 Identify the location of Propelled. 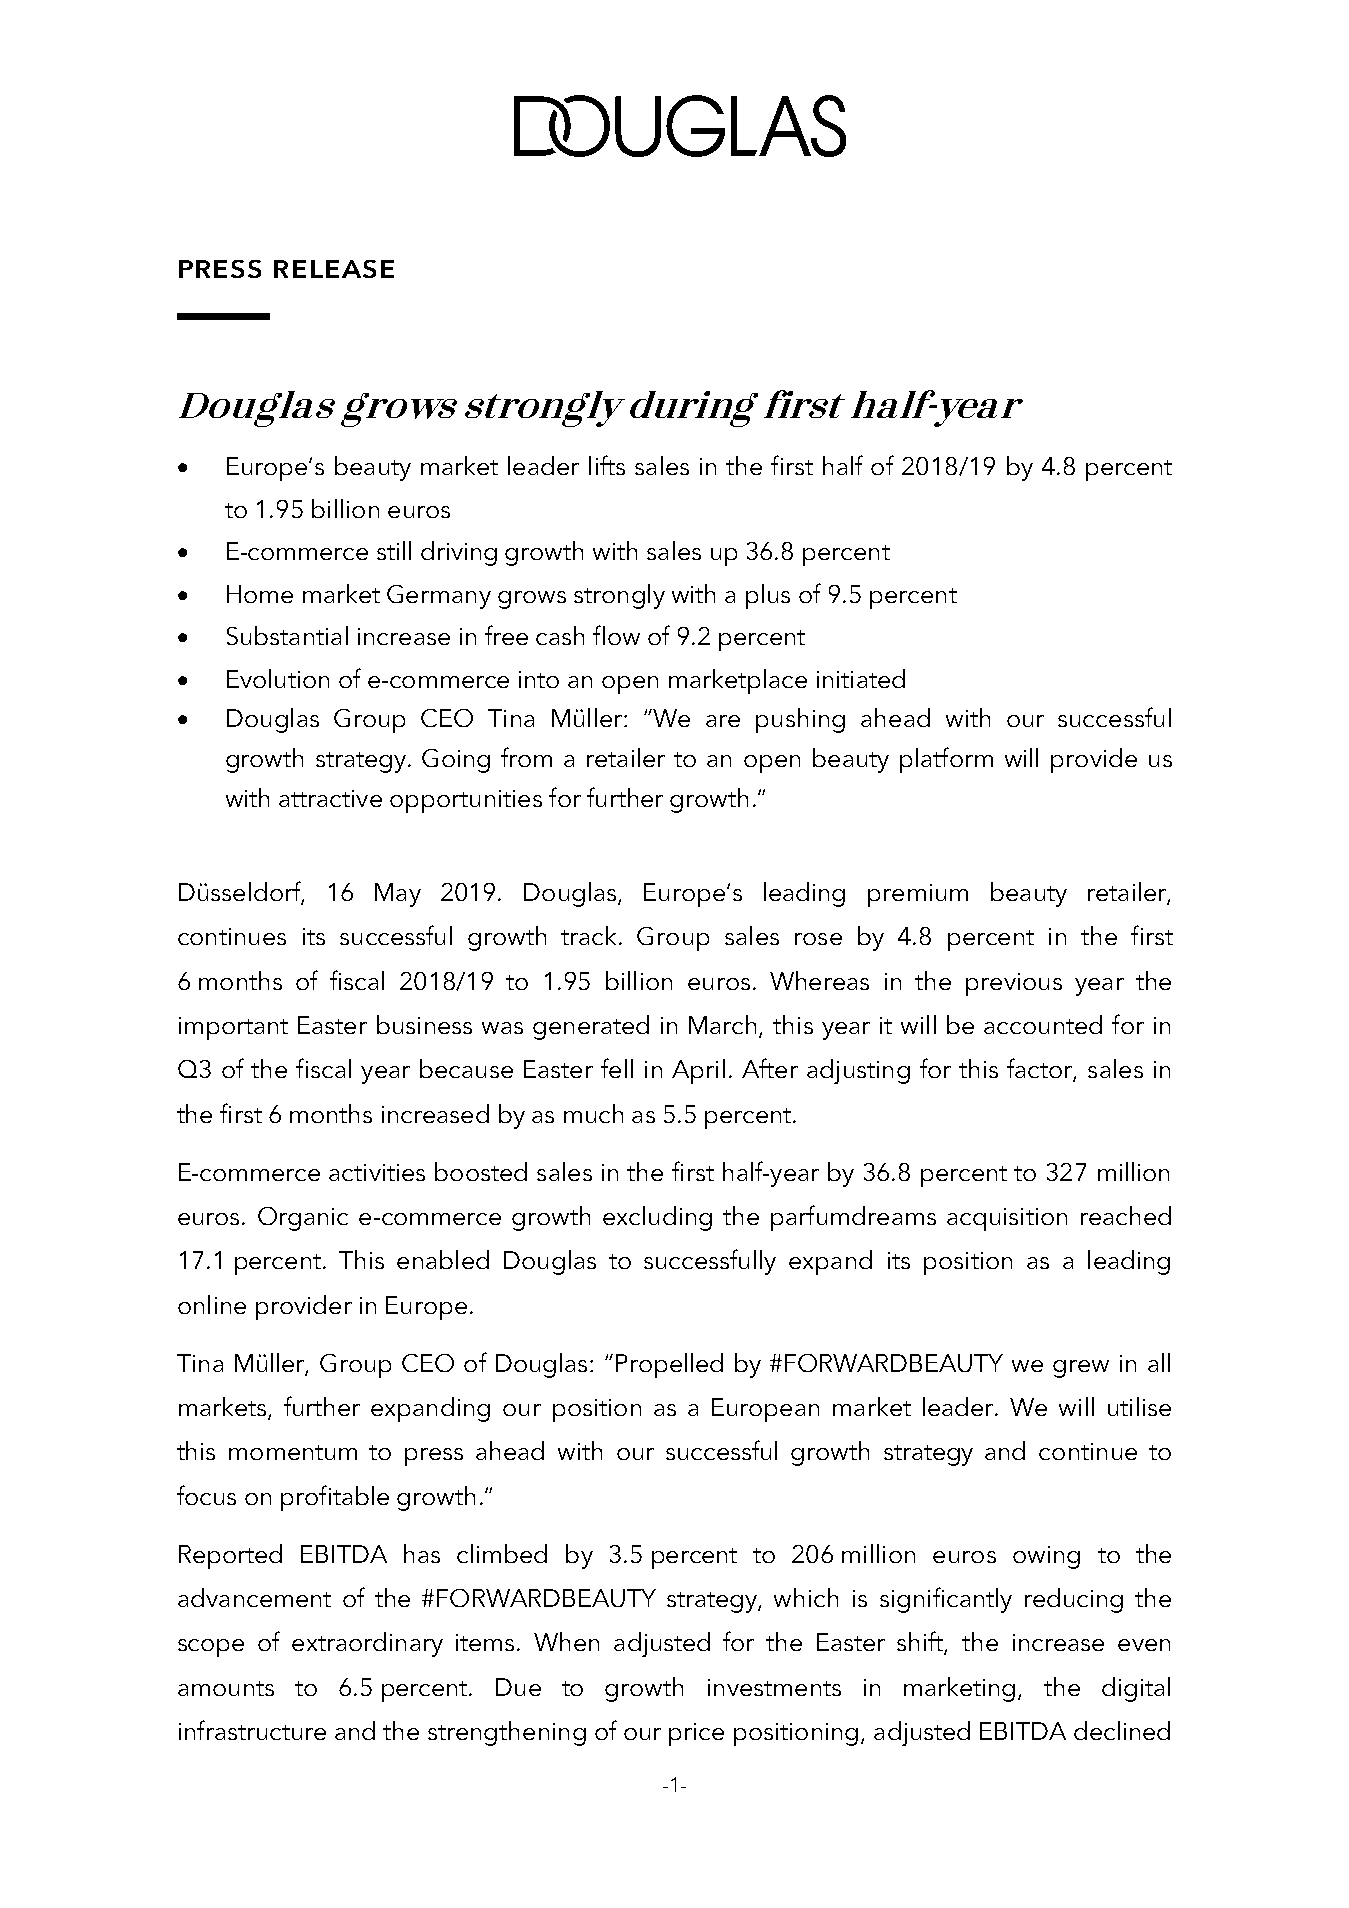
(669, 1365).
